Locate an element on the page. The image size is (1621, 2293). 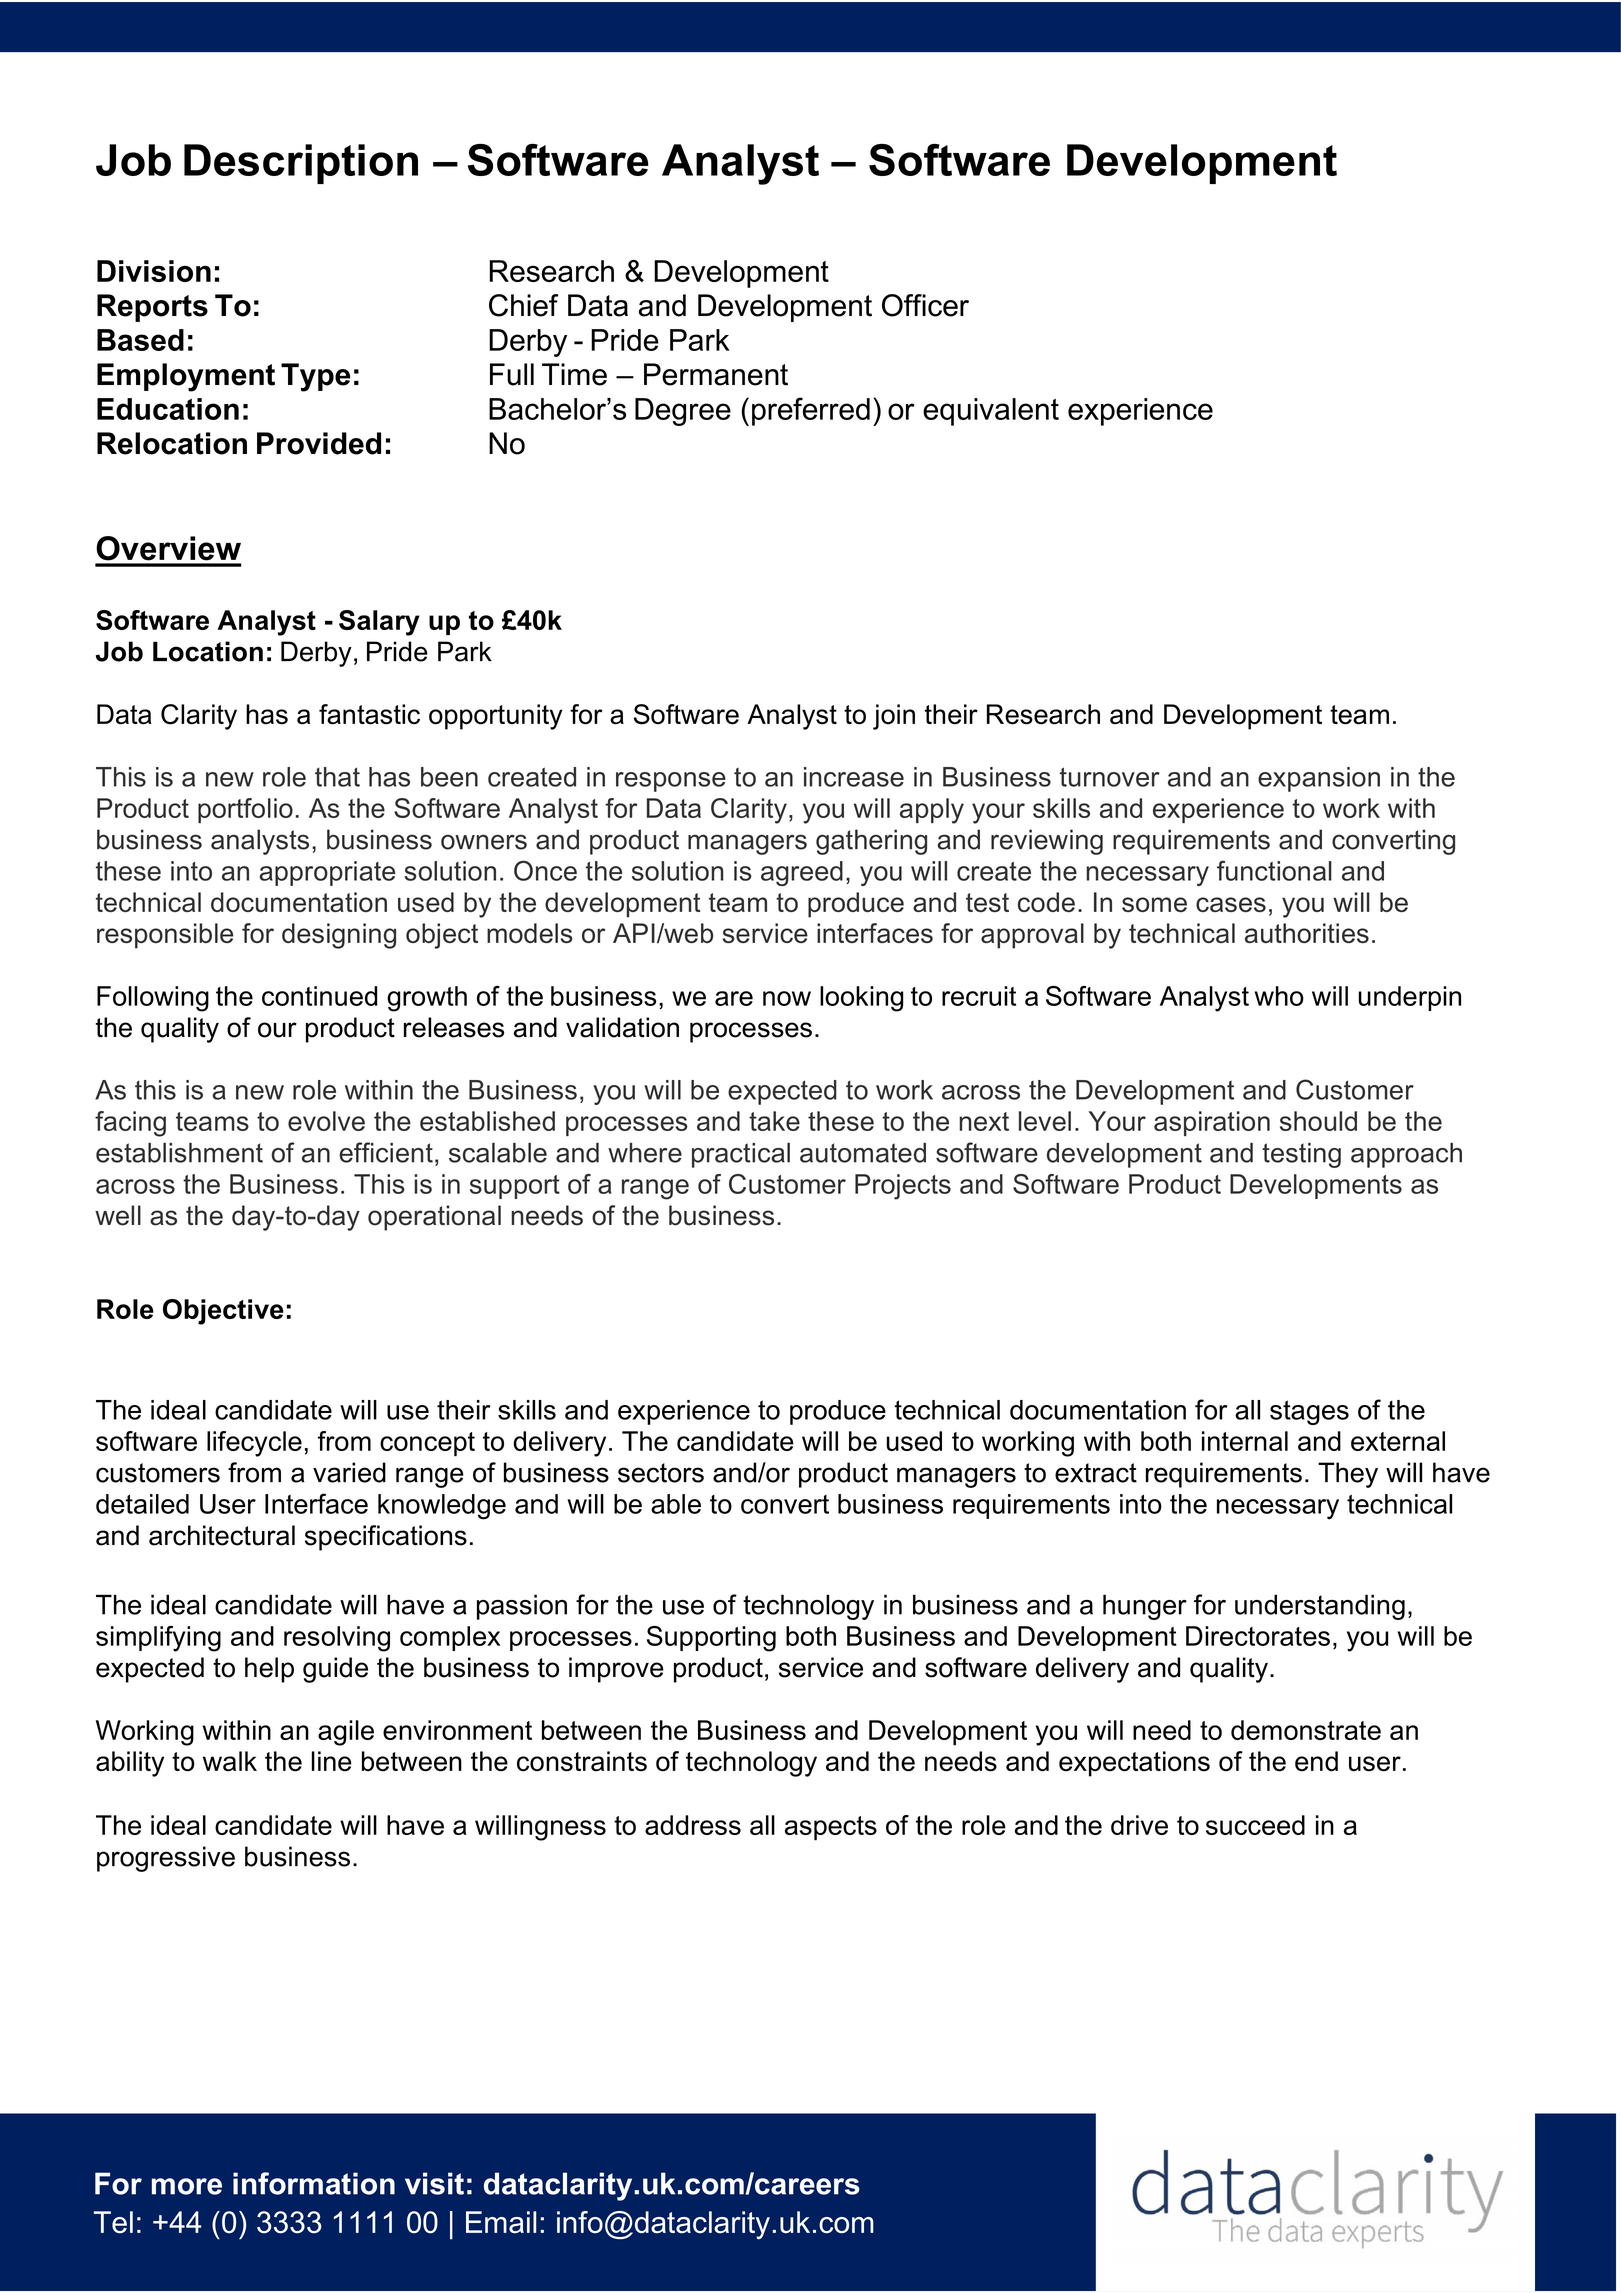
equivalent is located at coordinates (991, 412).
